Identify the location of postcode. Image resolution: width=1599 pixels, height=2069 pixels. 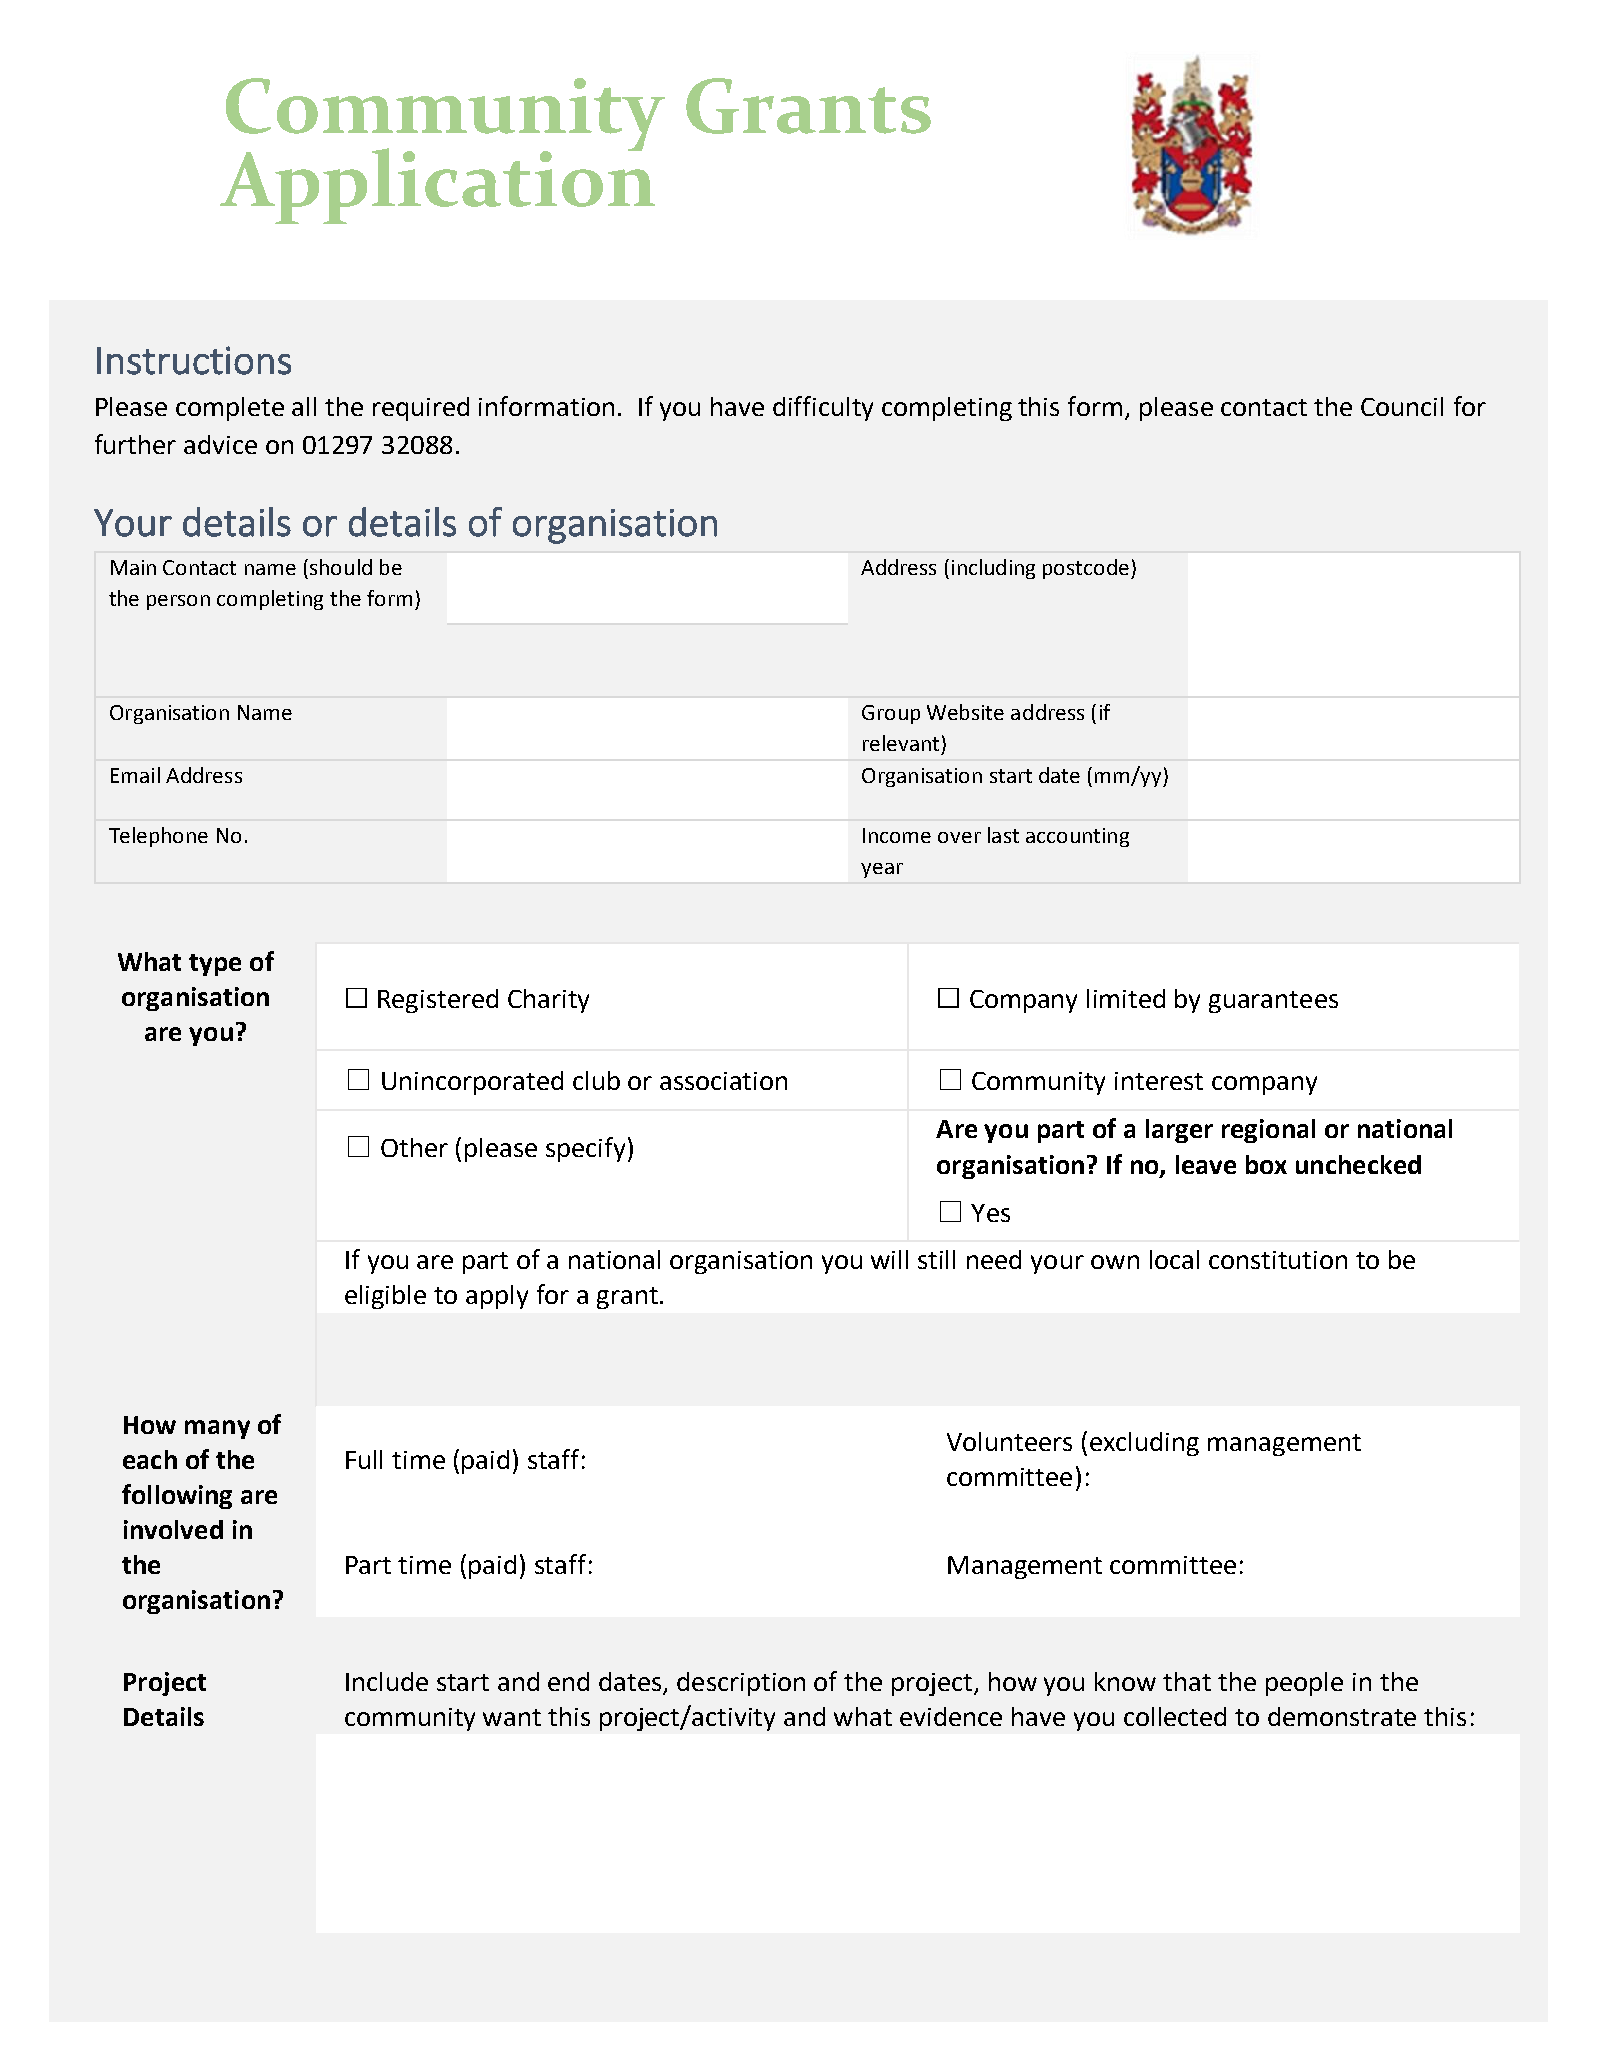
(1087, 569).
